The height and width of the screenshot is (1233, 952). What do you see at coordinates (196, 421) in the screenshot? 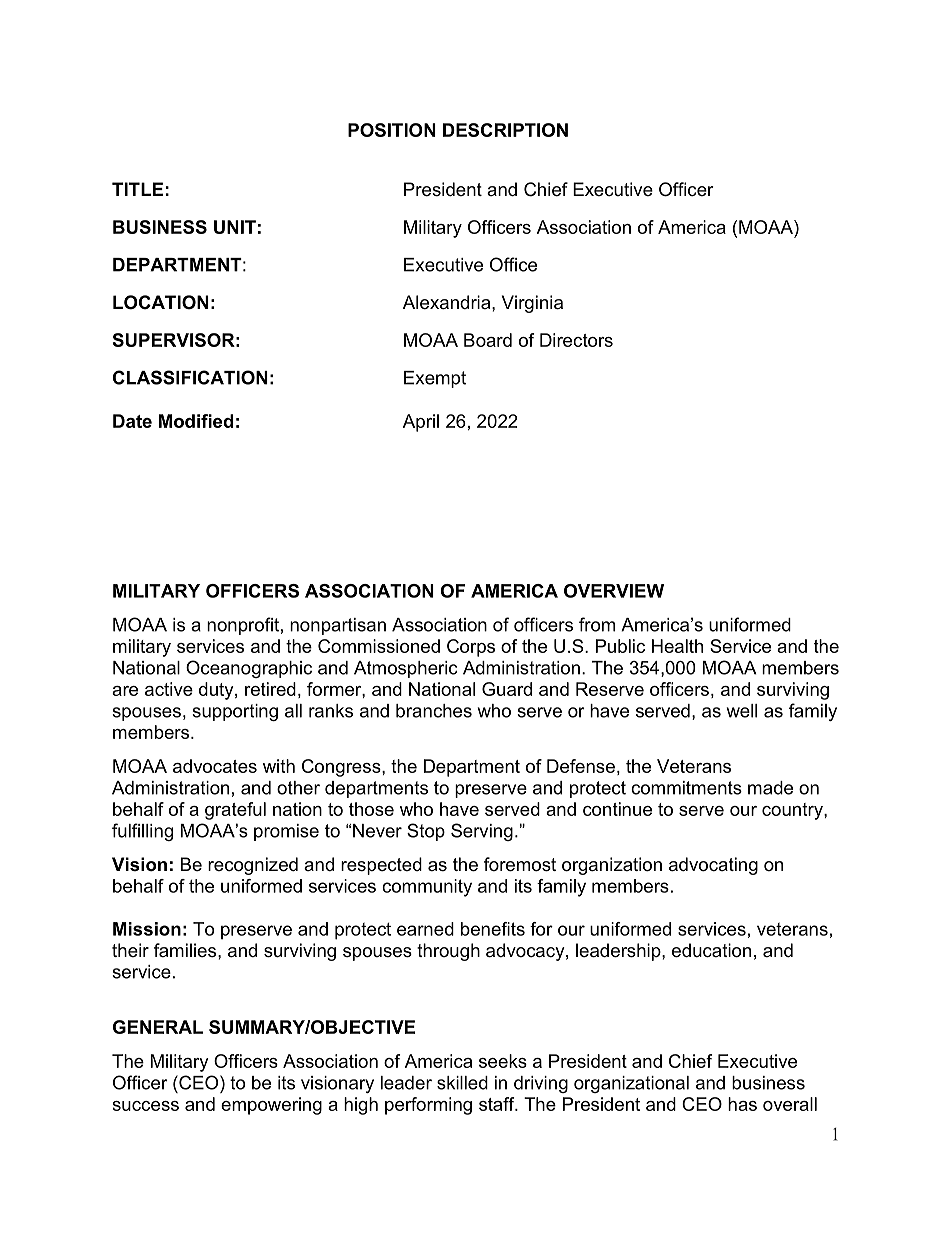
I see `Modified` at bounding box center [196, 421].
